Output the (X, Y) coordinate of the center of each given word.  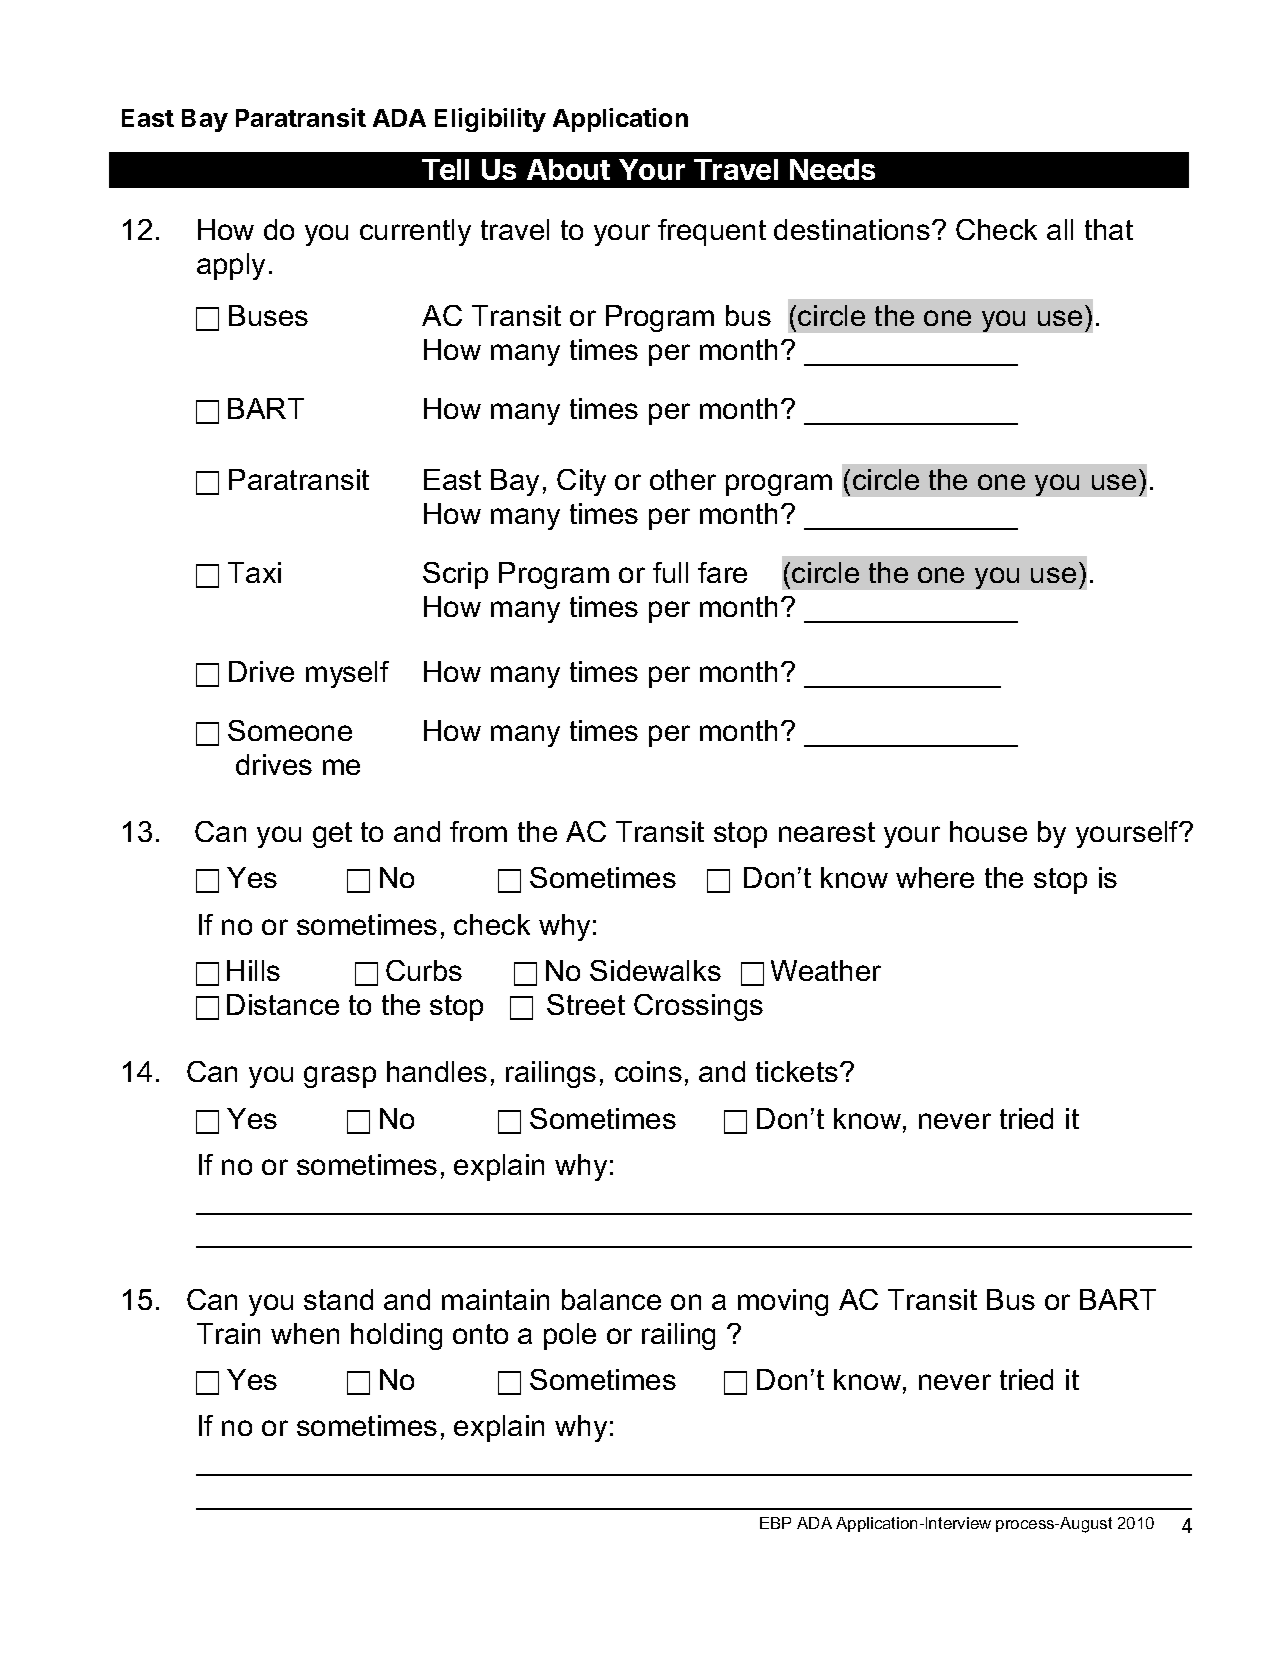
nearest (827, 832)
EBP (775, 1523)
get (332, 835)
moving (783, 1302)
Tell (445, 169)
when (305, 1333)
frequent (712, 232)
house (988, 831)
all (1060, 229)
